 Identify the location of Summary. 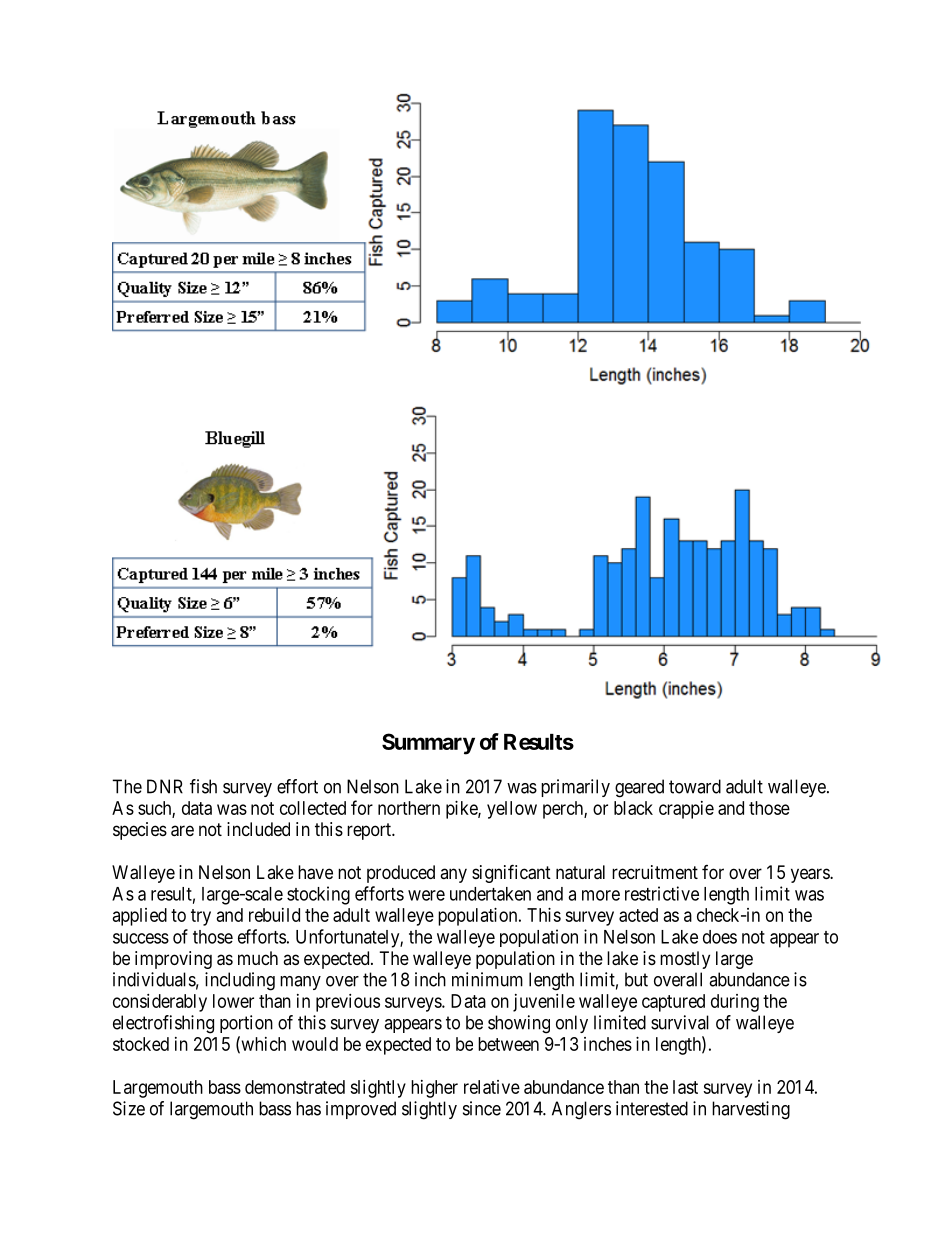
(428, 744).
